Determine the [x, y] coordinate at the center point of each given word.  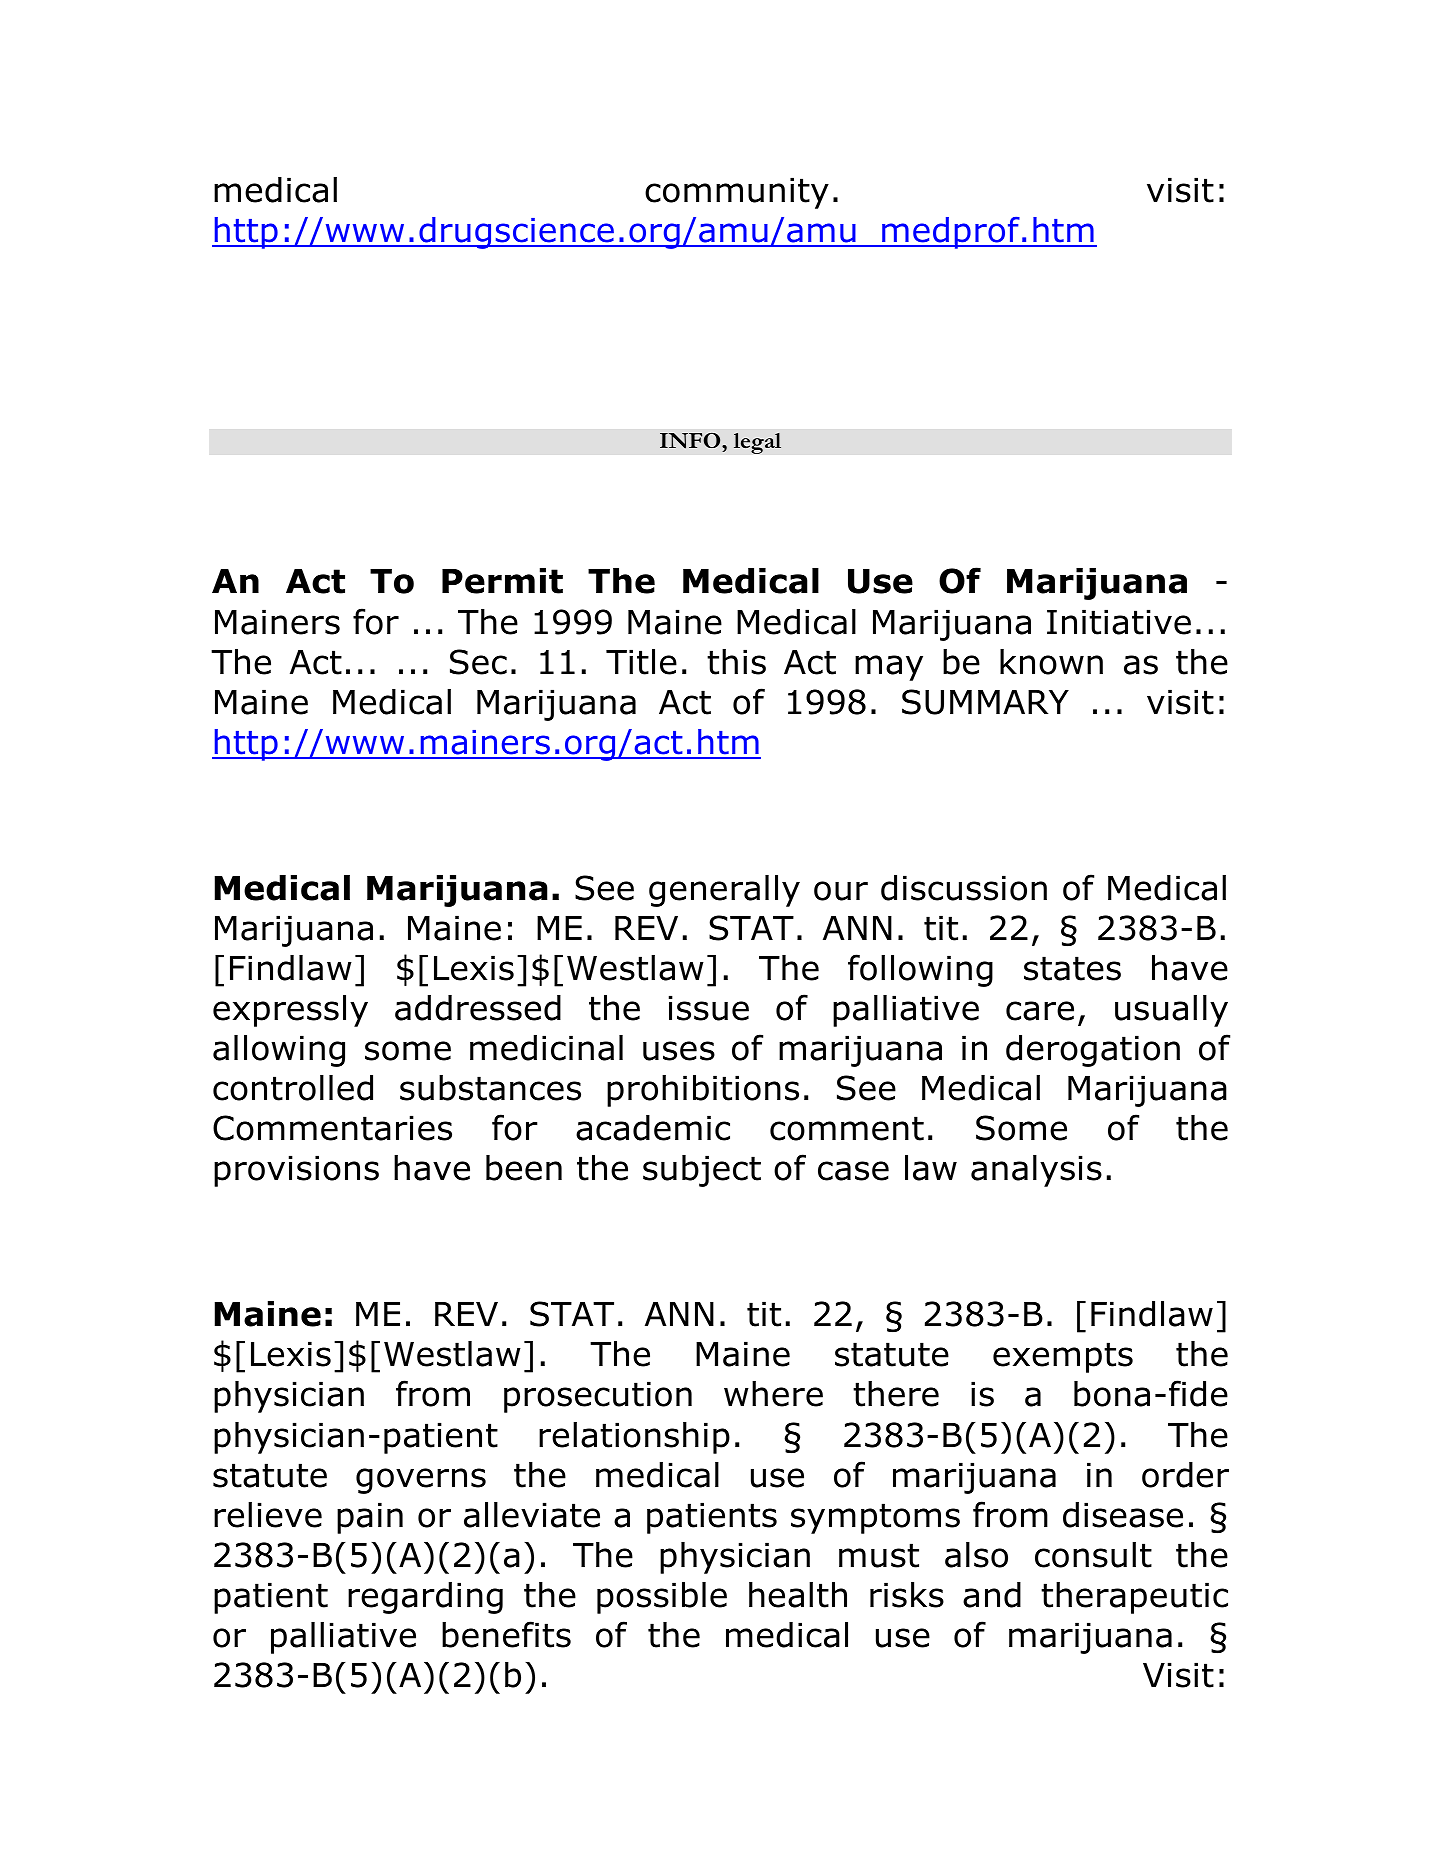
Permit [502, 581]
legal [757, 443]
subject [702, 1171]
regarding [425, 1598]
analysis [1036, 1171]
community [737, 193]
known [1051, 662]
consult [1093, 1555]
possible [662, 1598]
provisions [296, 1171]
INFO [691, 441]
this [736, 662]
